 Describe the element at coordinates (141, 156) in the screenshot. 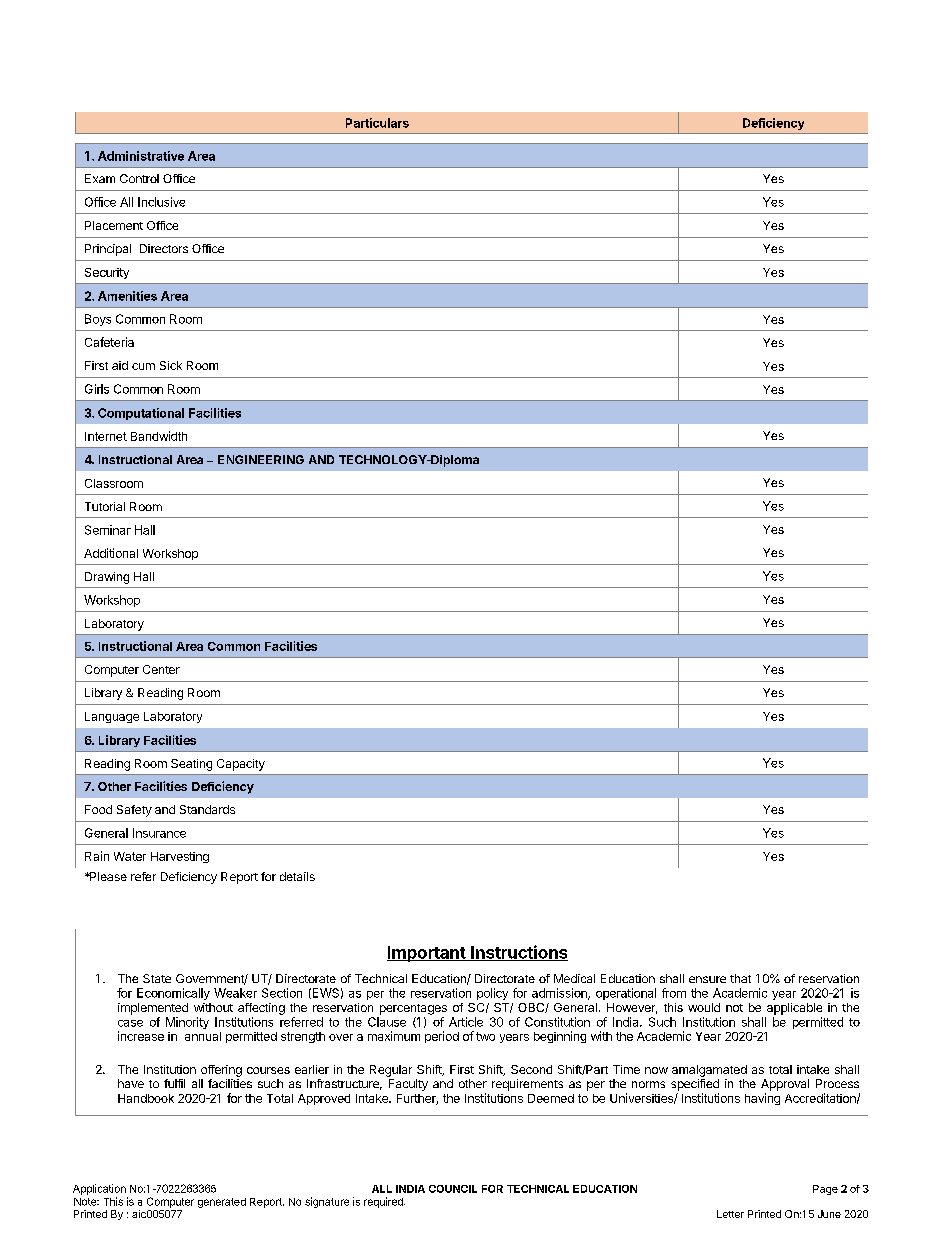

I see `Administrative` at that location.
